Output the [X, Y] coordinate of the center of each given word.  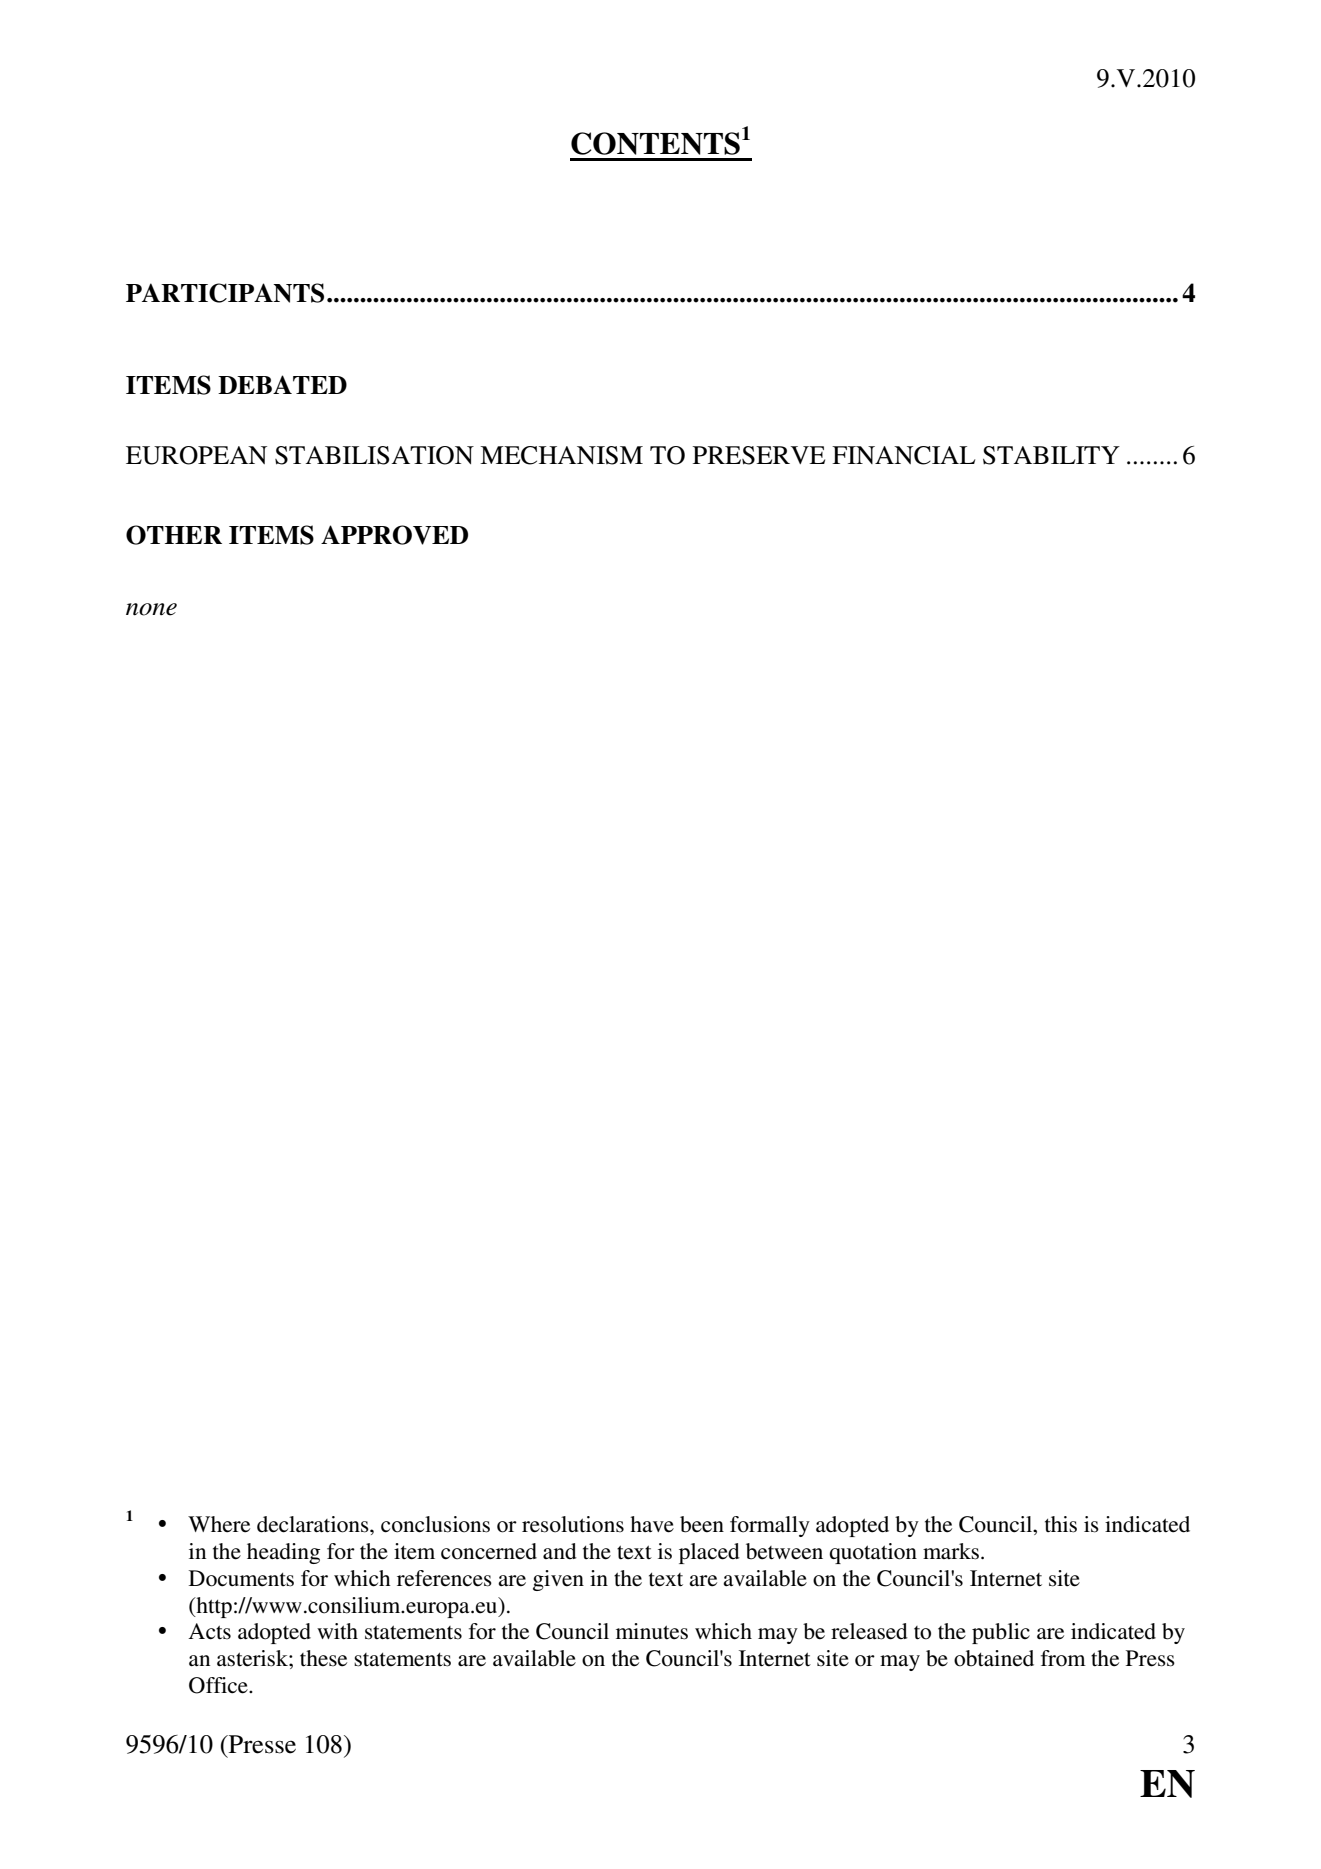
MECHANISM [561, 455]
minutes [652, 1631]
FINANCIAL [903, 455]
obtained [994, 1658]
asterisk [253, 1658]
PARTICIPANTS [225, 293]
